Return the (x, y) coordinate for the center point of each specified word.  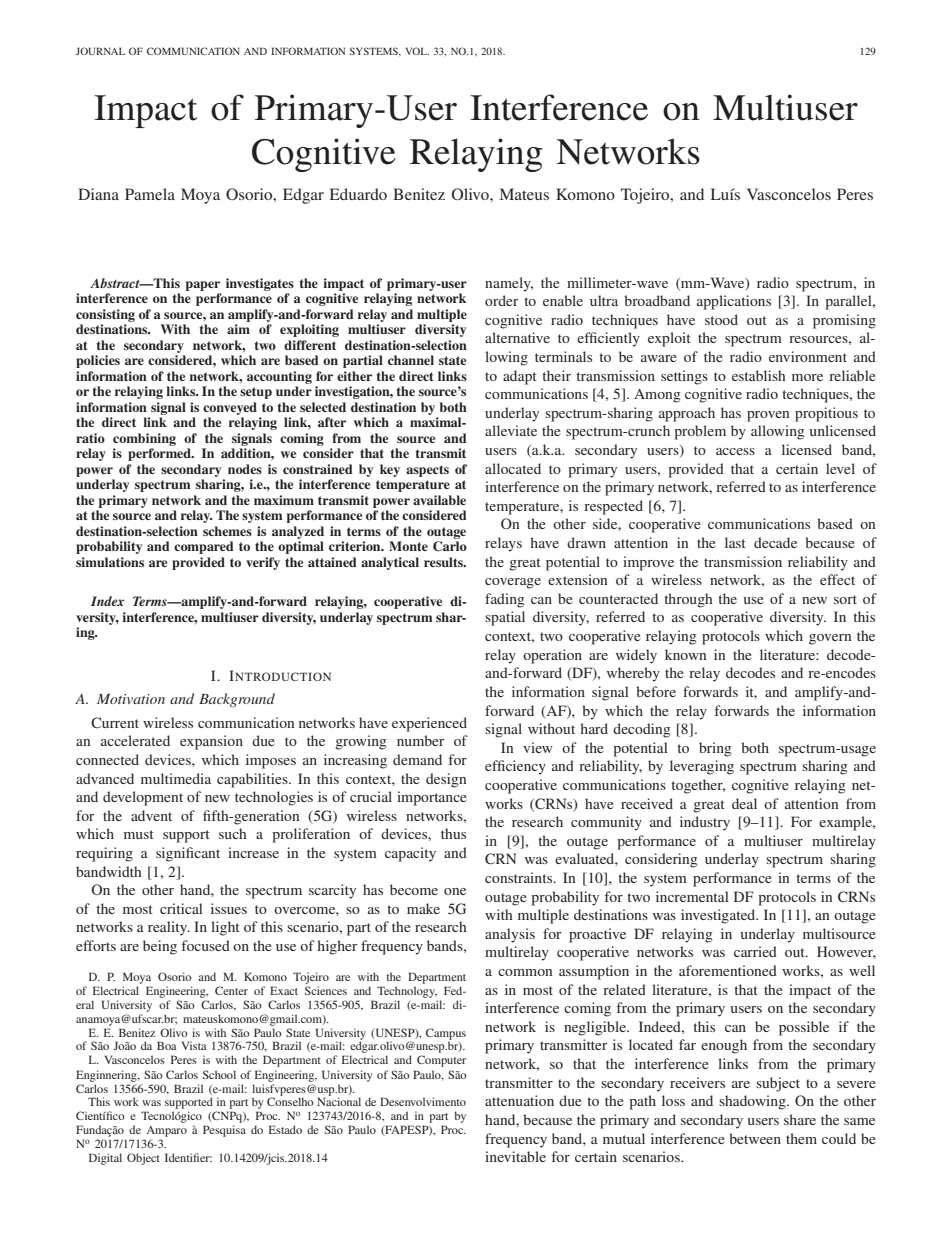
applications (734, 302)
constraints (520, 877)
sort (845, 599)
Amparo (165, 1133)
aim (238, 329)
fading (505, 600)
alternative (517, 337)
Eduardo (358, 194)
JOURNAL (100, 51)
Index (108, 601)
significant (188, 854)
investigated (719, 916)
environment (808, 356)
